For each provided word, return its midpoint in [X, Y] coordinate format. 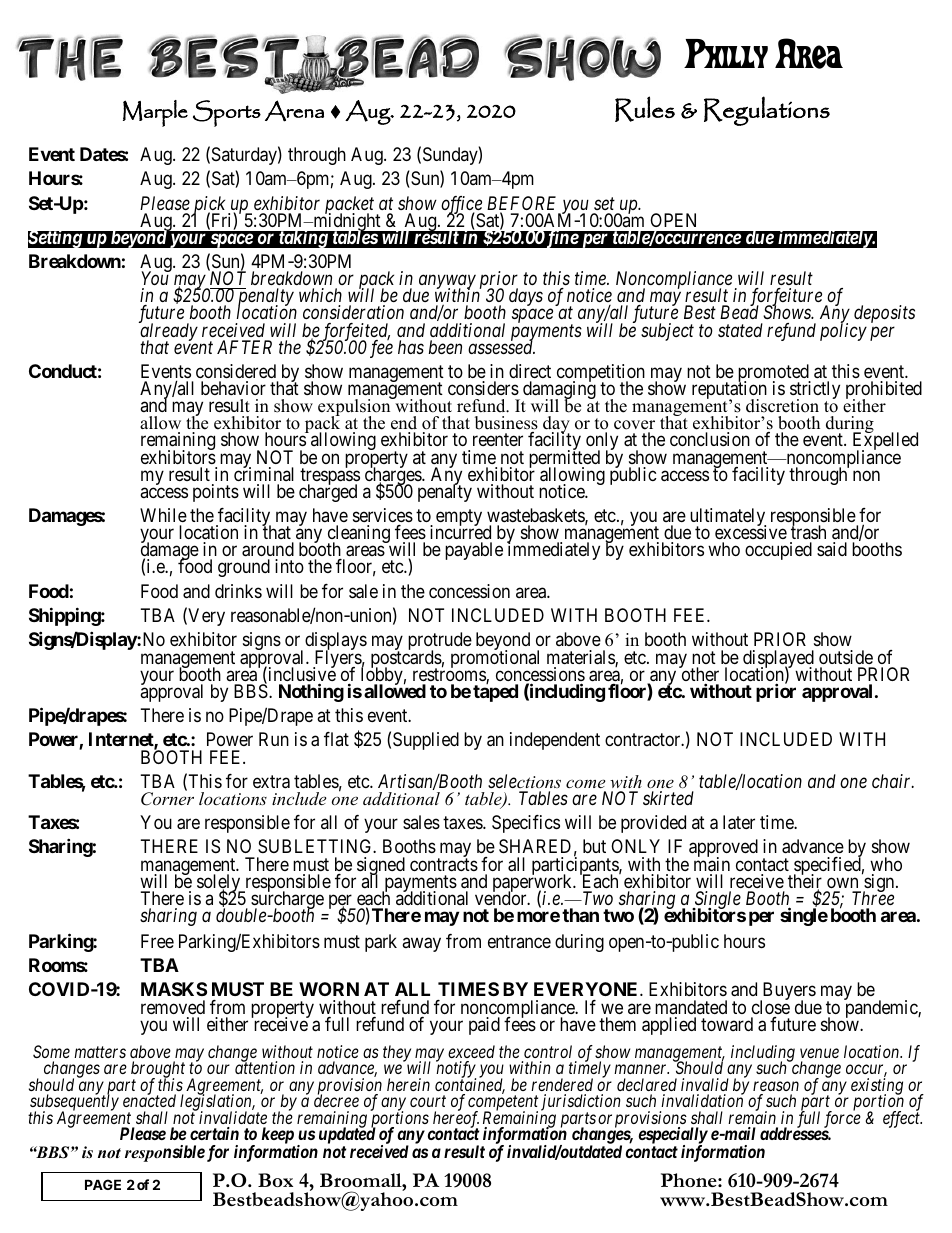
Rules [645, 109]
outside [846, 657]
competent [503, 1105]
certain [214, 1133]
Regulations [767, 111]
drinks [238, 591]
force [842, 1119]
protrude [440, 642]
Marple [155, 113]
